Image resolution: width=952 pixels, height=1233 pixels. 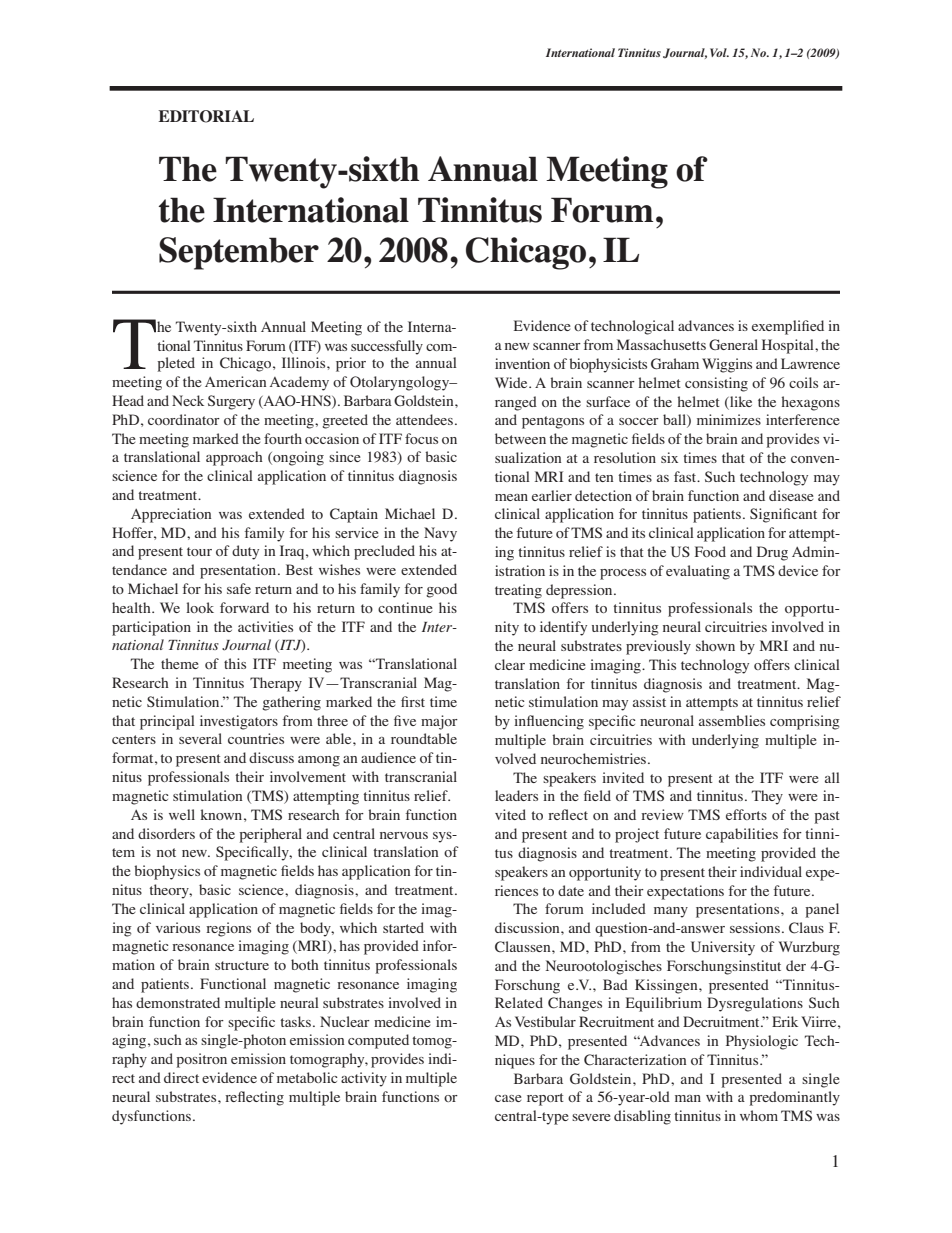 I want to click on Wide, so click(x=512, y=382).
